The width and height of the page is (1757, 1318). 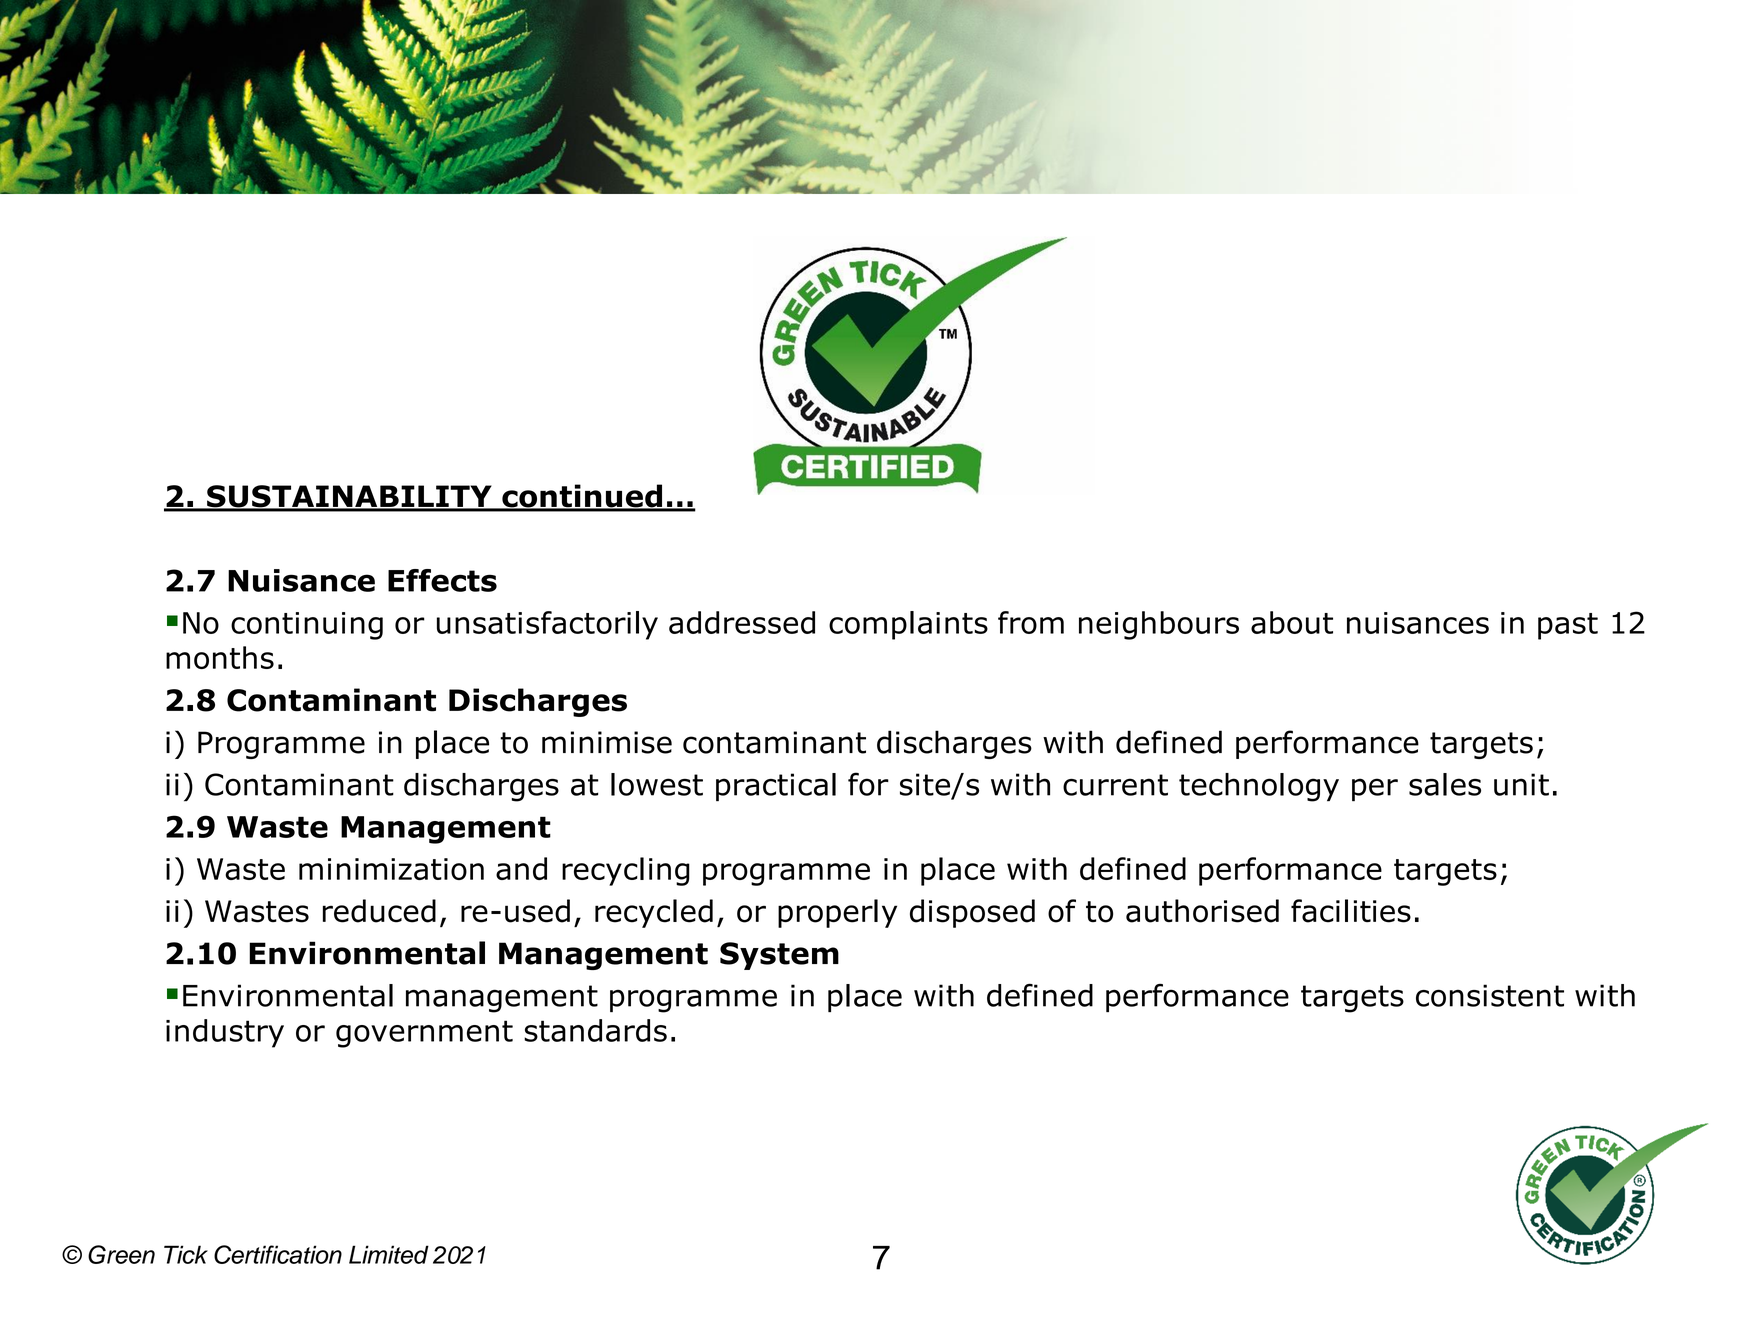 What do you see at coordinates (278, 1254) in the page?
I see `Certification` at bounding box center [278, 1254].
